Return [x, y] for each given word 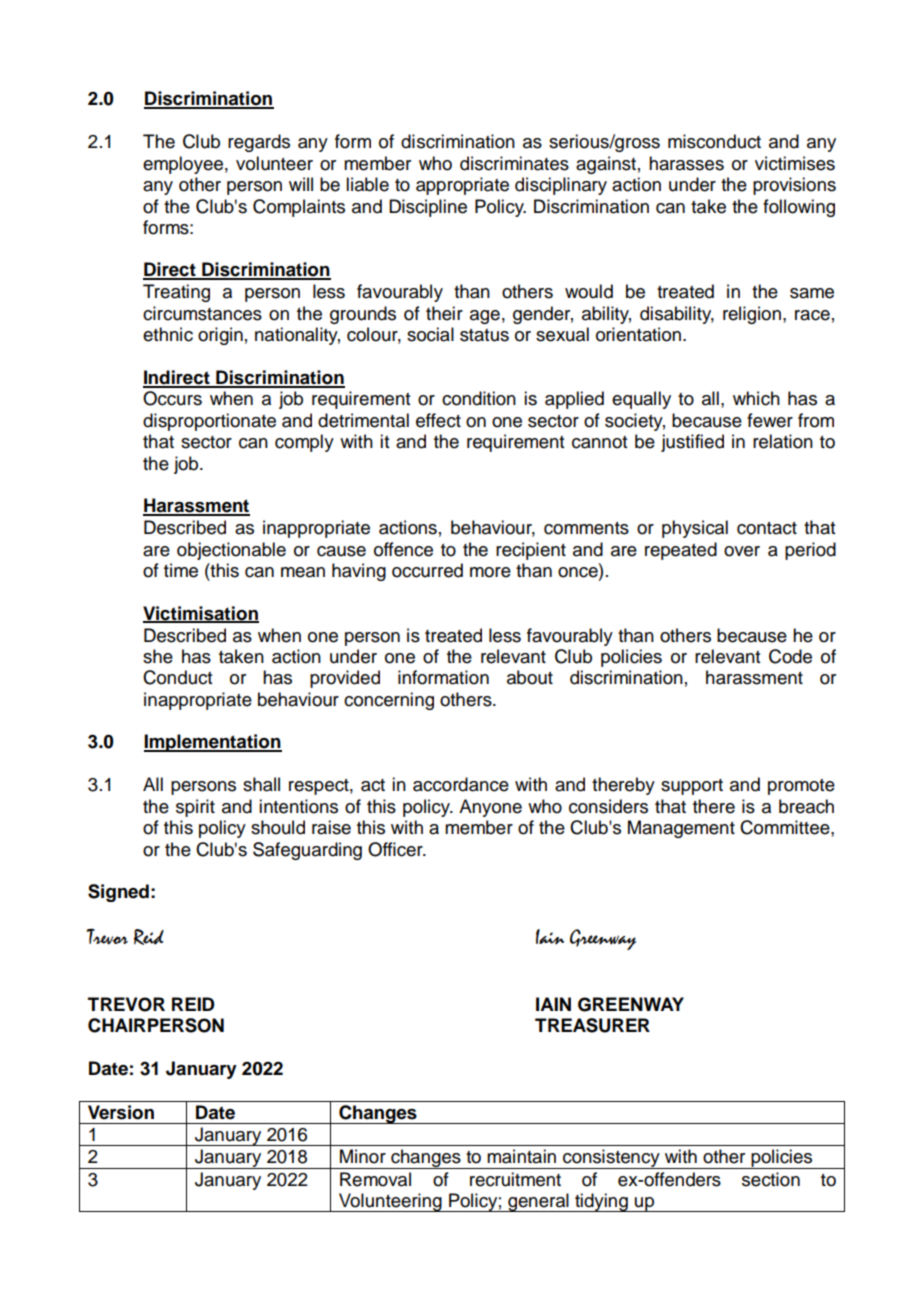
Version [121, 1112]
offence [403, 549]
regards [259, 143]
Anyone [490, 808]
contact [767, 528]
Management [681, 829]
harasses [686, 163]
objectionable [231, 551]
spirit [195, 808]
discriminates [514, 163]
